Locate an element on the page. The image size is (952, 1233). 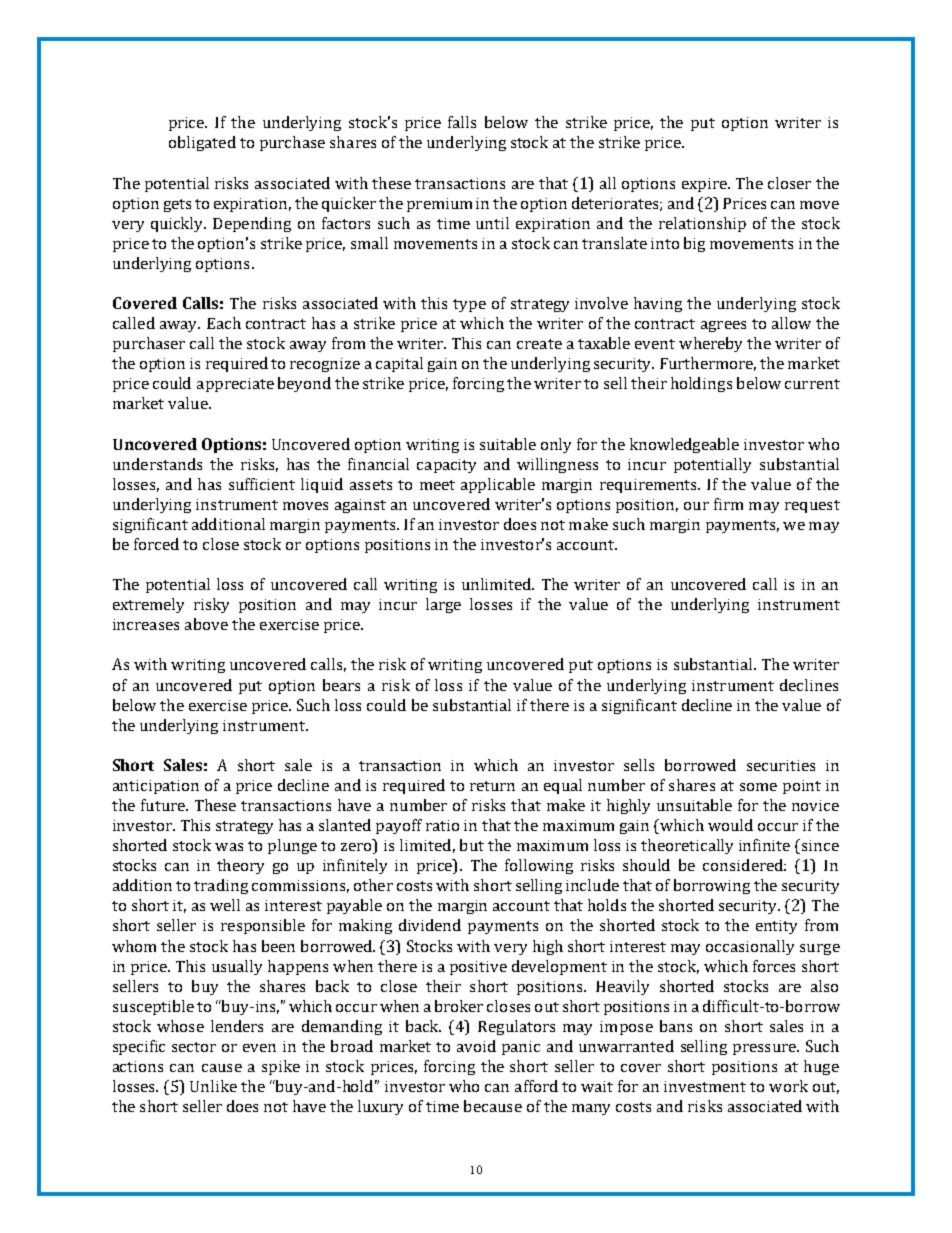
Unlike is located at coordinates (213, 1086).
